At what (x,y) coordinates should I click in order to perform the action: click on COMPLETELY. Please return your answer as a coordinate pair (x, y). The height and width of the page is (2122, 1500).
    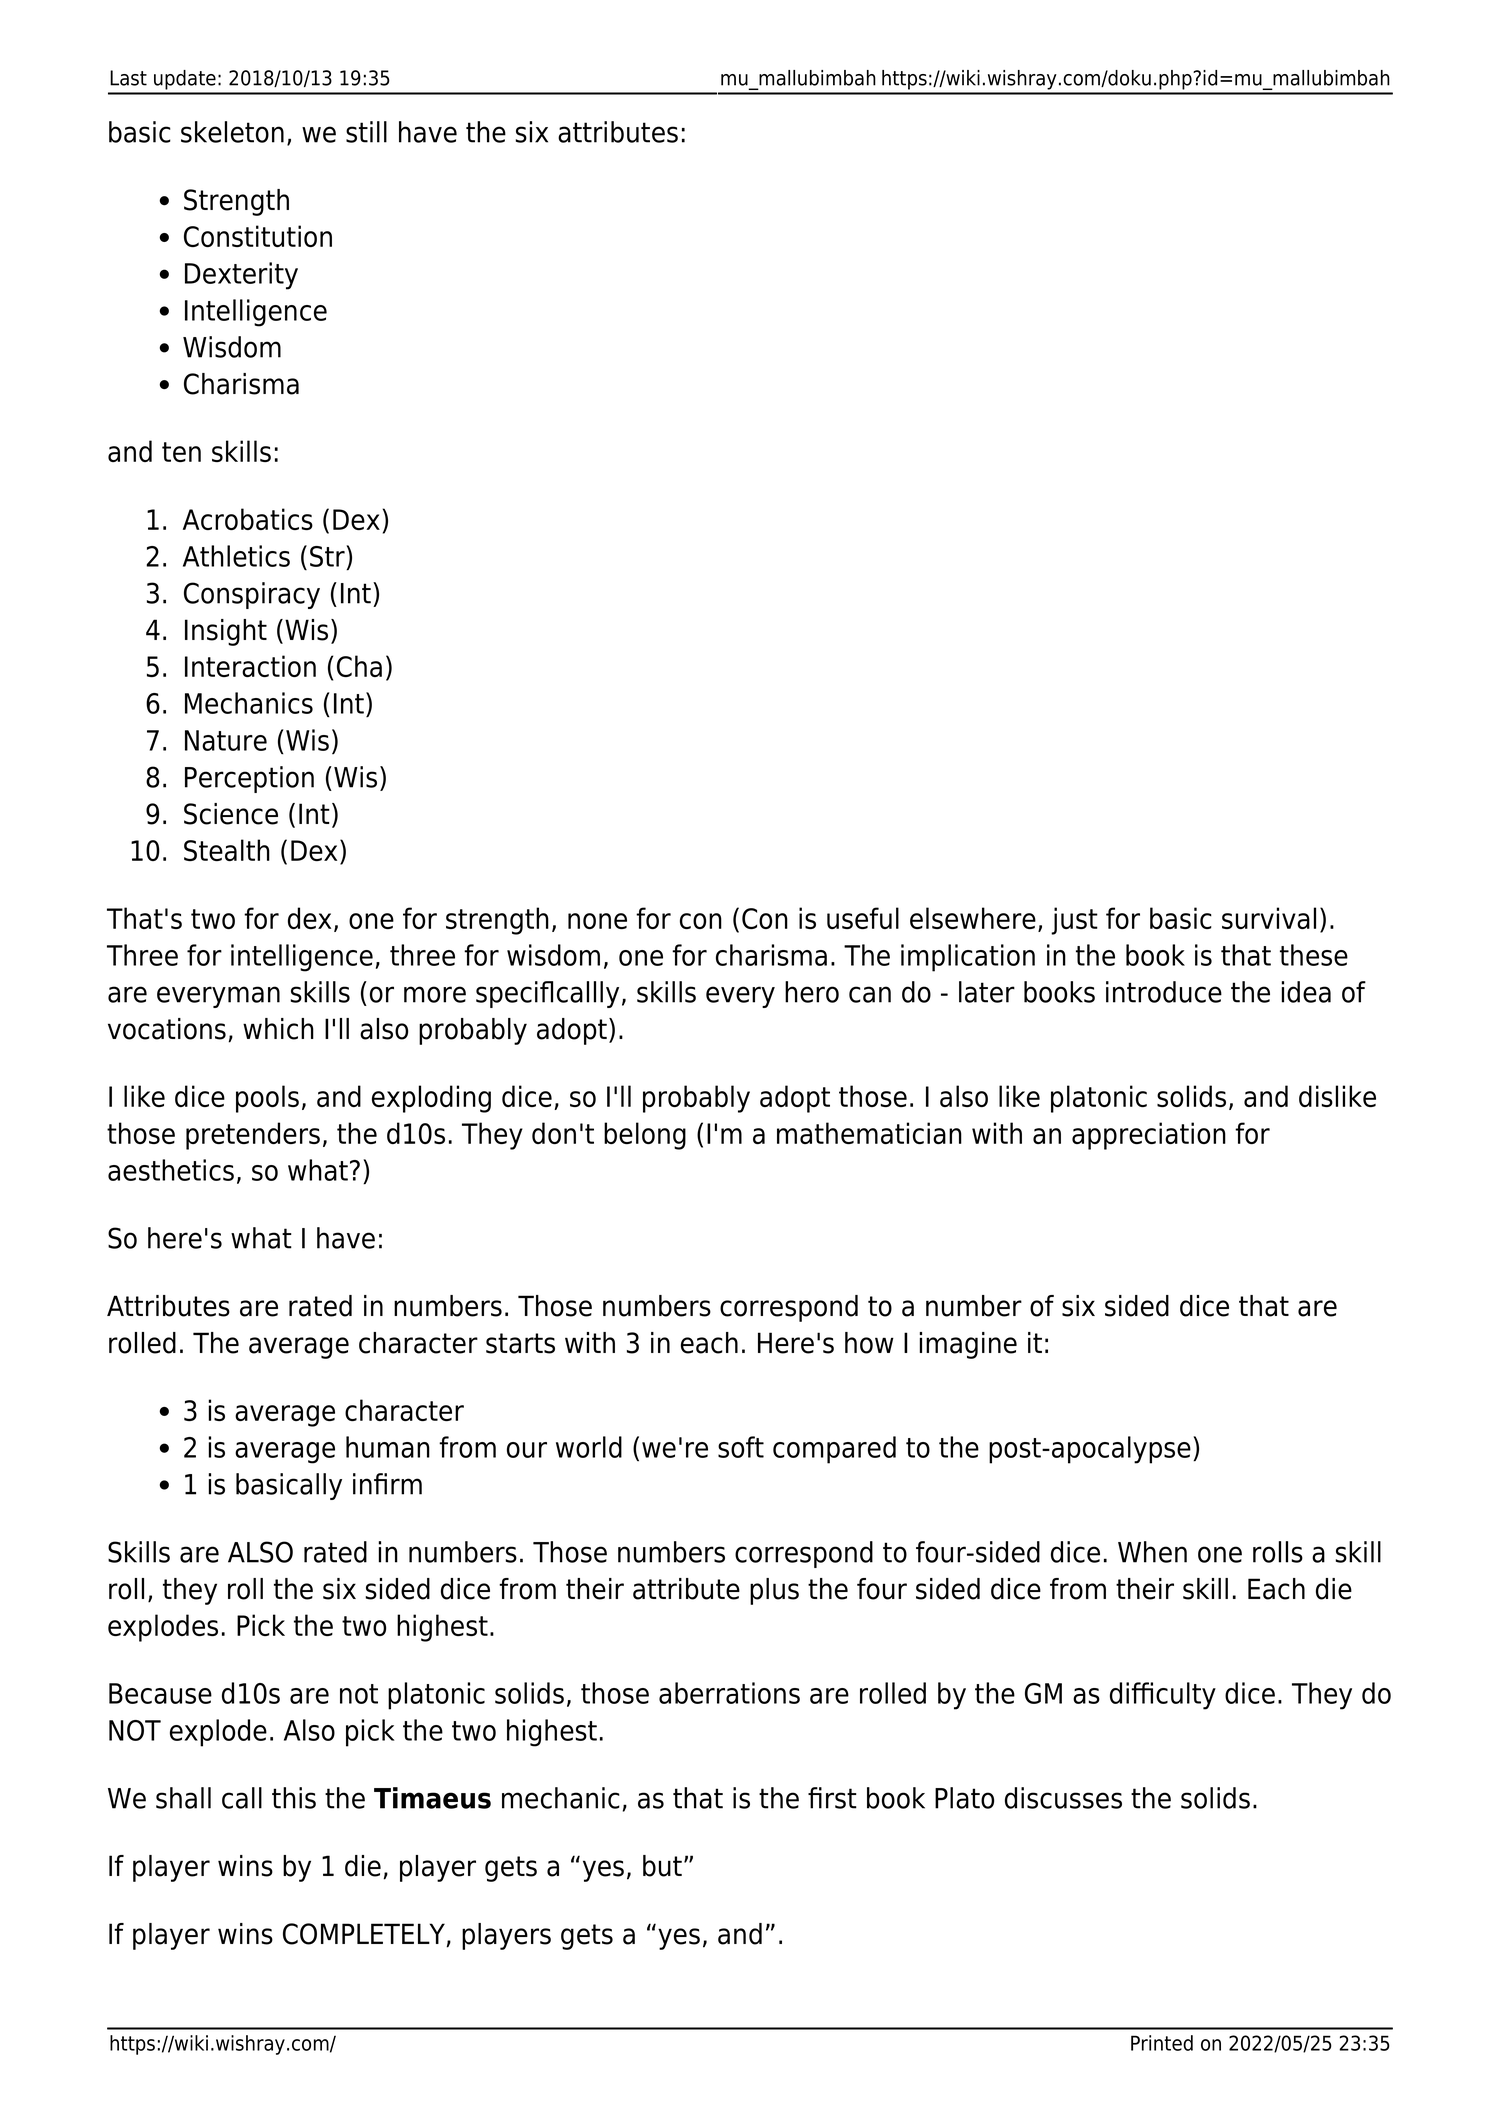
    Looking at the image, I should click on (365, 1935).
